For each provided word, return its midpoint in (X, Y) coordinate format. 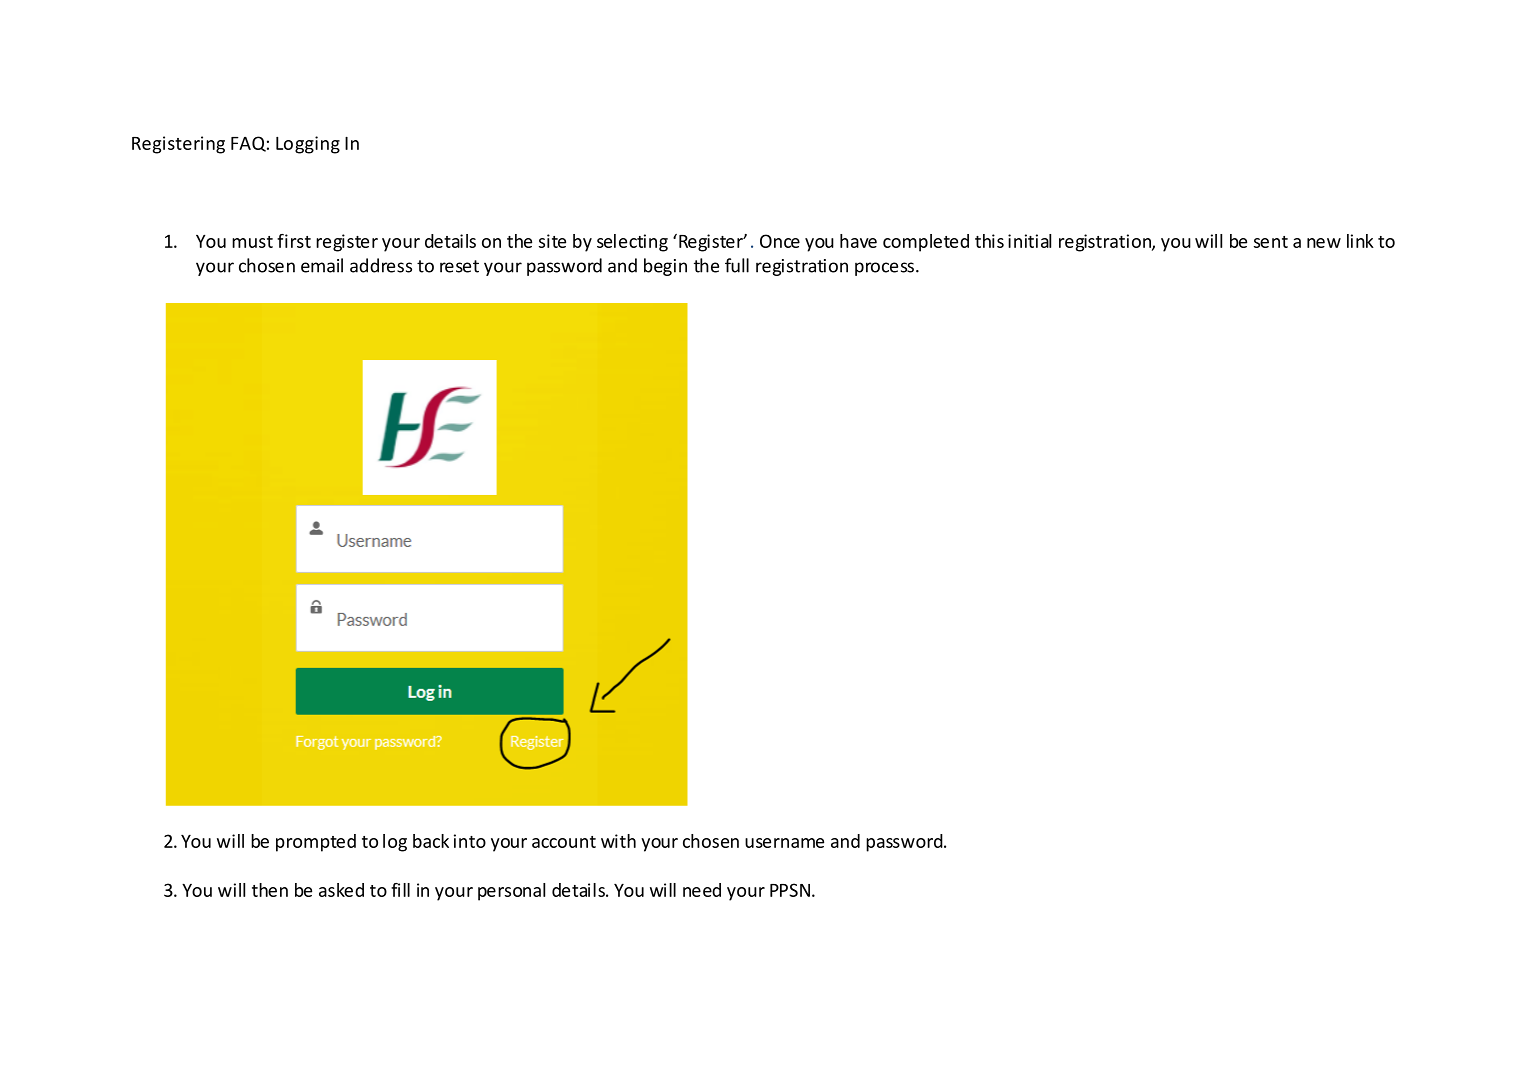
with (618, 841)
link (1360, 241)
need (702, 890)
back (431, 841)
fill (400, 890)
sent (1271, 242)
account (564, 842)
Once (780, 241)
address (381, 265)
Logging (308, 145)
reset (459, 266)
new (1324, 243)
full (737, 265)
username (784, 843)
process (884, 269)
